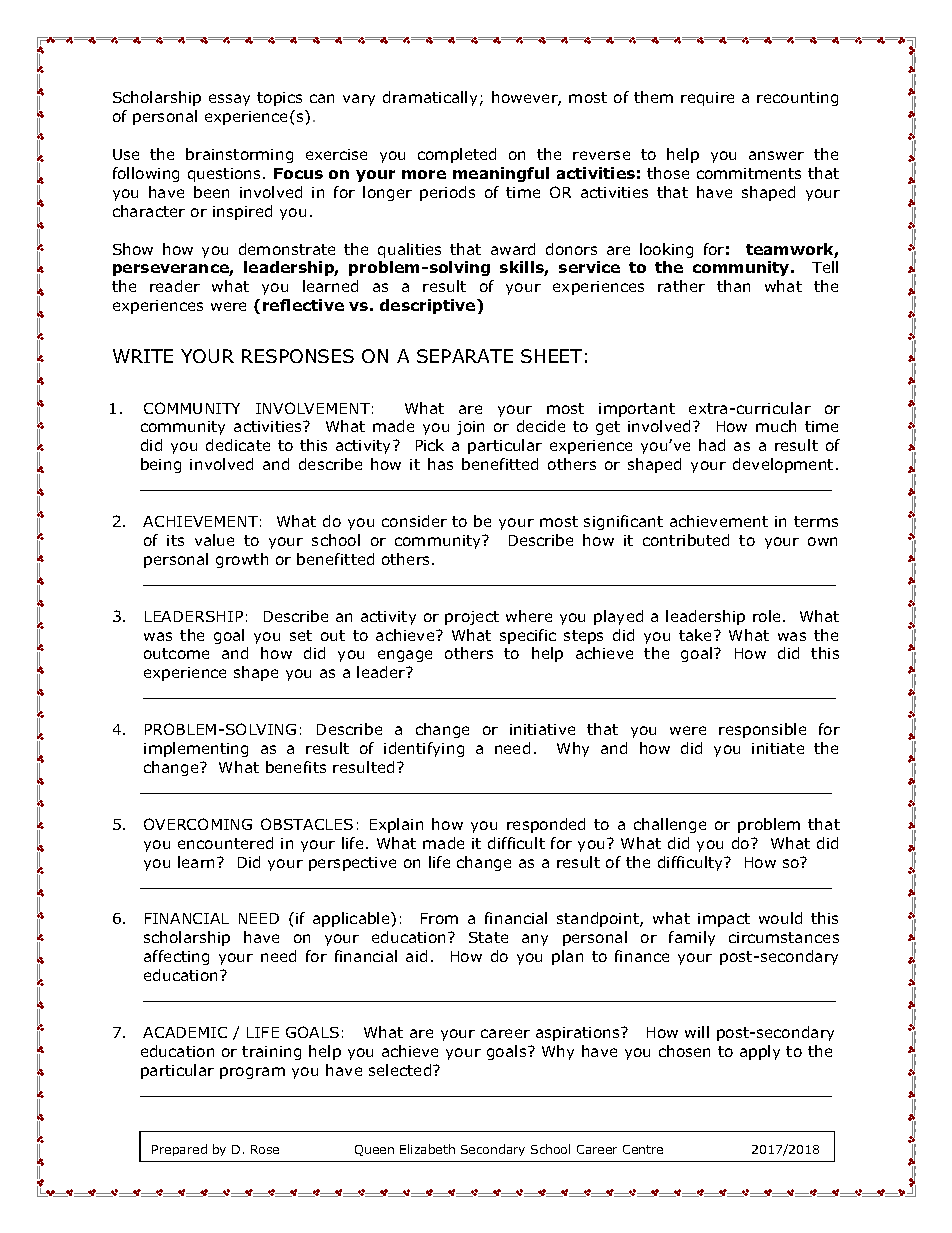  What do you see at coordinates (161, 465) in the screenshot?
I see `being` at bounding box center [161, 465].
